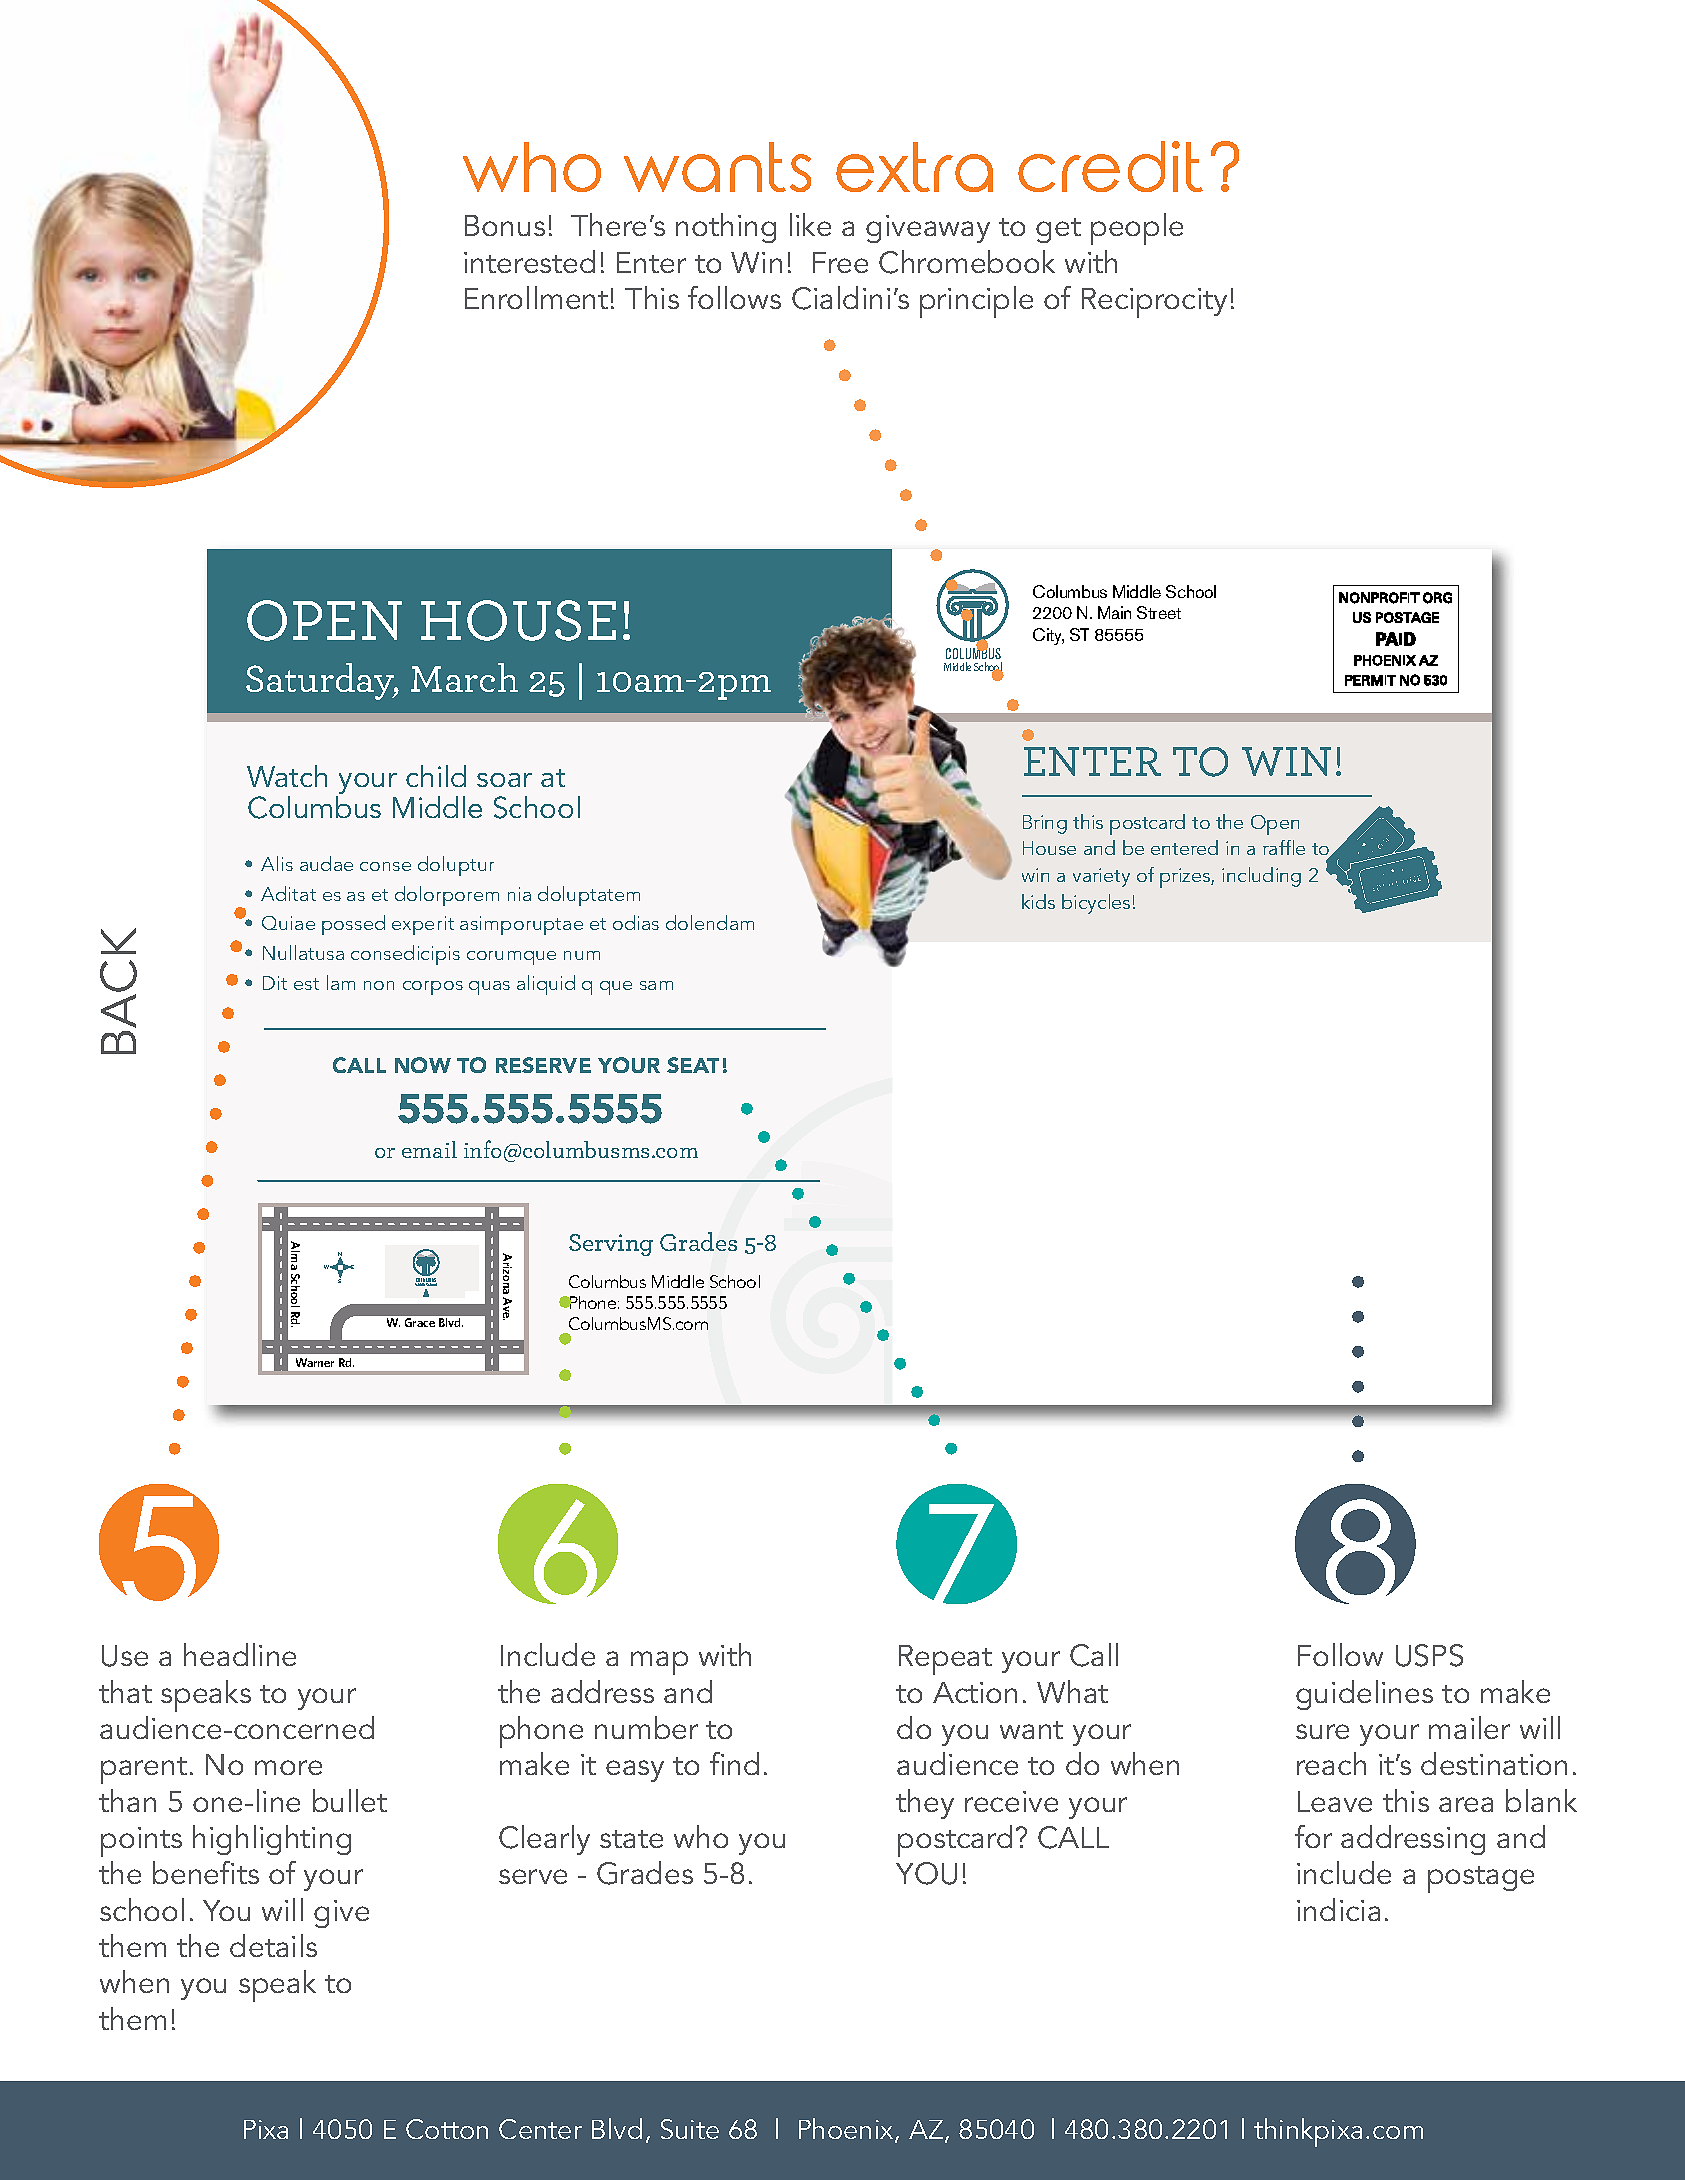 This document has width=1685, height=2180. I want to click on Cotton, so click(447, 2129).
